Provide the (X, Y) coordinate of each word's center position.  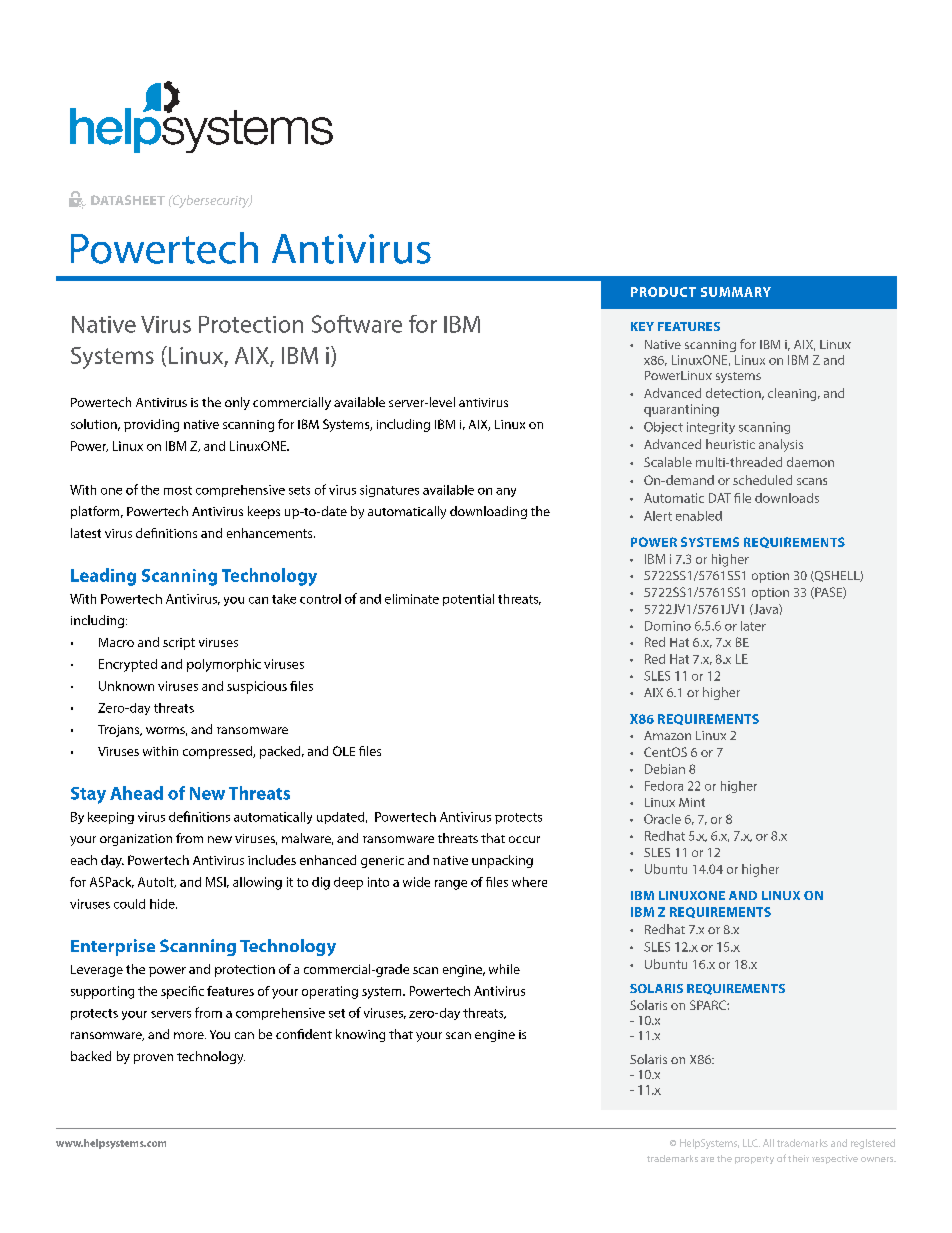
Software (357, 324)
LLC (751, 1143)
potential (468, 600)
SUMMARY (736, 292)
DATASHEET (128, 200)
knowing (360, 1035)
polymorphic (224, 665)
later (753, 626)
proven (153, 1059)
